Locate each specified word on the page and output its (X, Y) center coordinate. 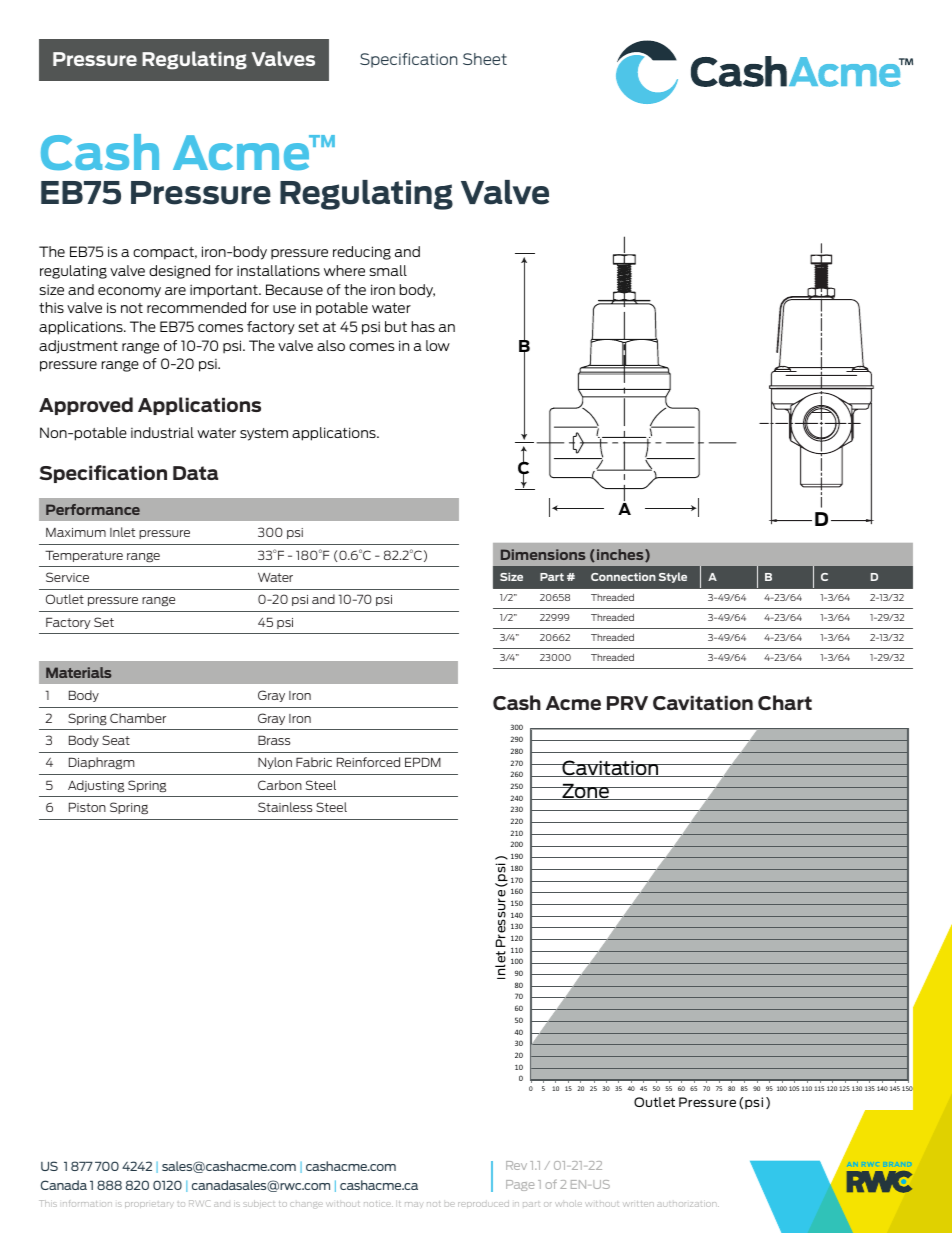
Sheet (485, 59)
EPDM (423, 762)
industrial (162, 432)
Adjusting (96, 786)
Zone (586, 791)
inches (621, 555)
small (388, 270)
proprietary (149, 1205)
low (438, 345)
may (414, 1204)
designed (179, 272)
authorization (688, 1204)
